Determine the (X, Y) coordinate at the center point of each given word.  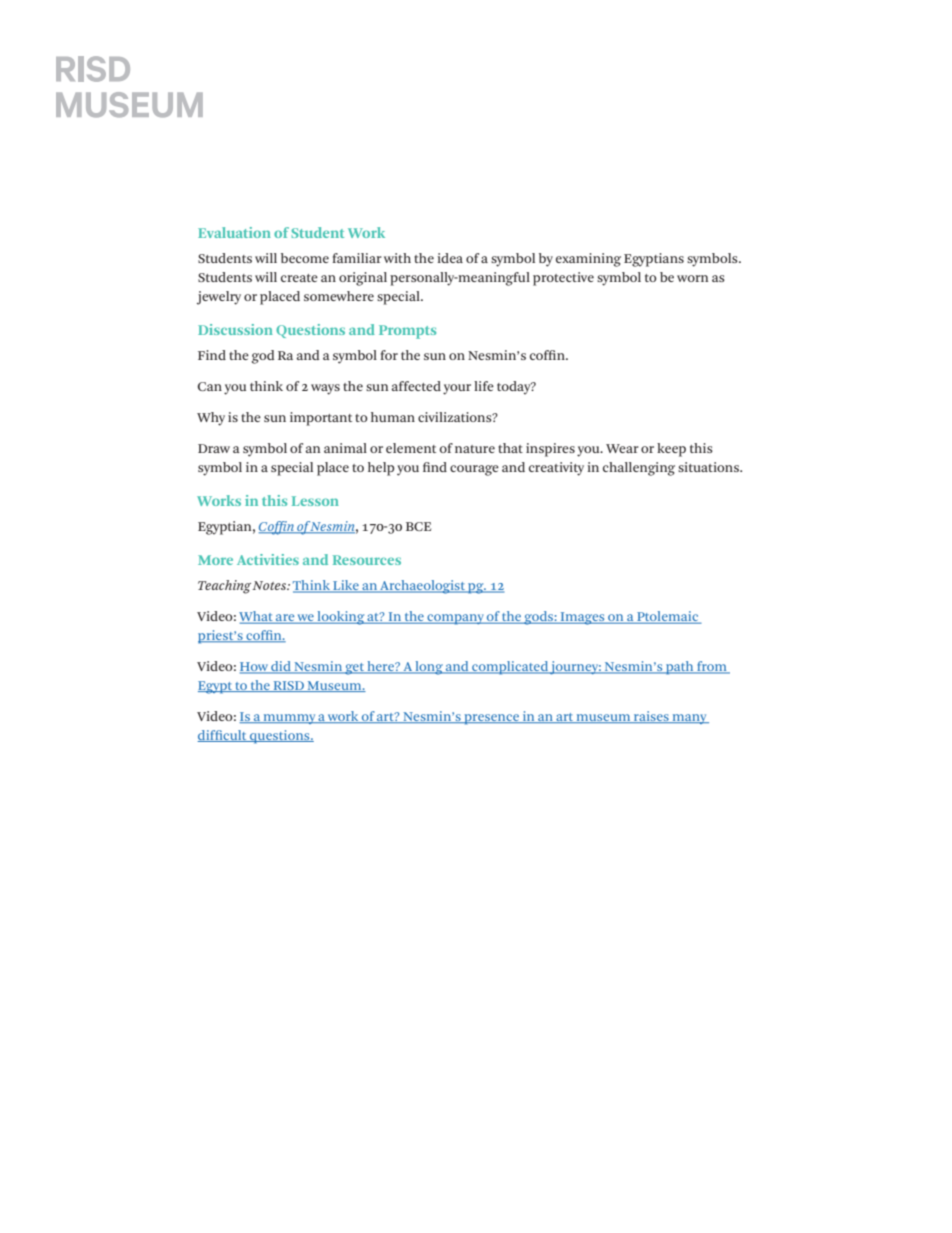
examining (588, 260)
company (455, 619)
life (484, 386)
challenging (639, 469)
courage (474, 470)
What (257, 617)
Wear (622, 448)
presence (491, 719)
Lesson (315, 501)
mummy (290, 719)
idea (450, 258)
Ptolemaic (668, 617)
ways (325, 389)
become (305, 258)
